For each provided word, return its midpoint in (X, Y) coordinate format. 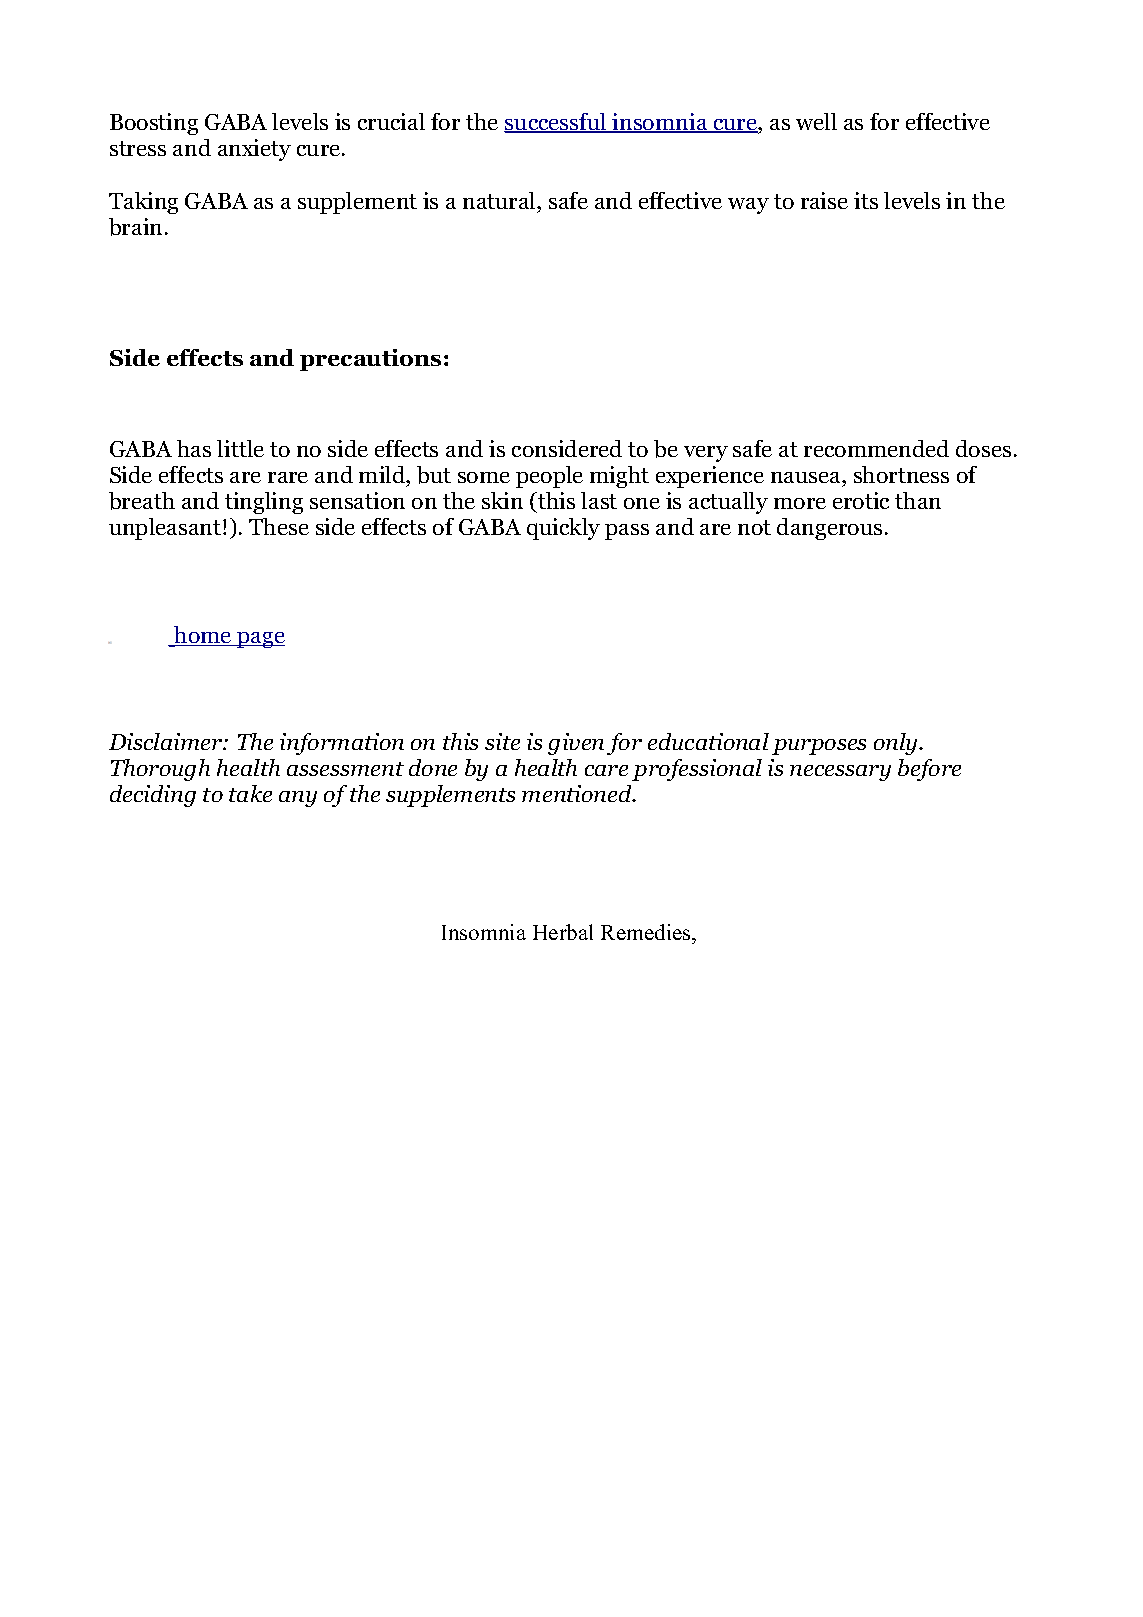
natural (500, 200)
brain (135, 227)
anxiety (254, 150)
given (576, 744)
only (897, 744)
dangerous (829, 529)
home (203, 636)
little (240, 448)
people (549, 477)
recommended (876, 448)
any (298, 799)
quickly (563, 529)
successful (556, 123)
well (816, 121)
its (866, 200)
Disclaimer (167, 741)
